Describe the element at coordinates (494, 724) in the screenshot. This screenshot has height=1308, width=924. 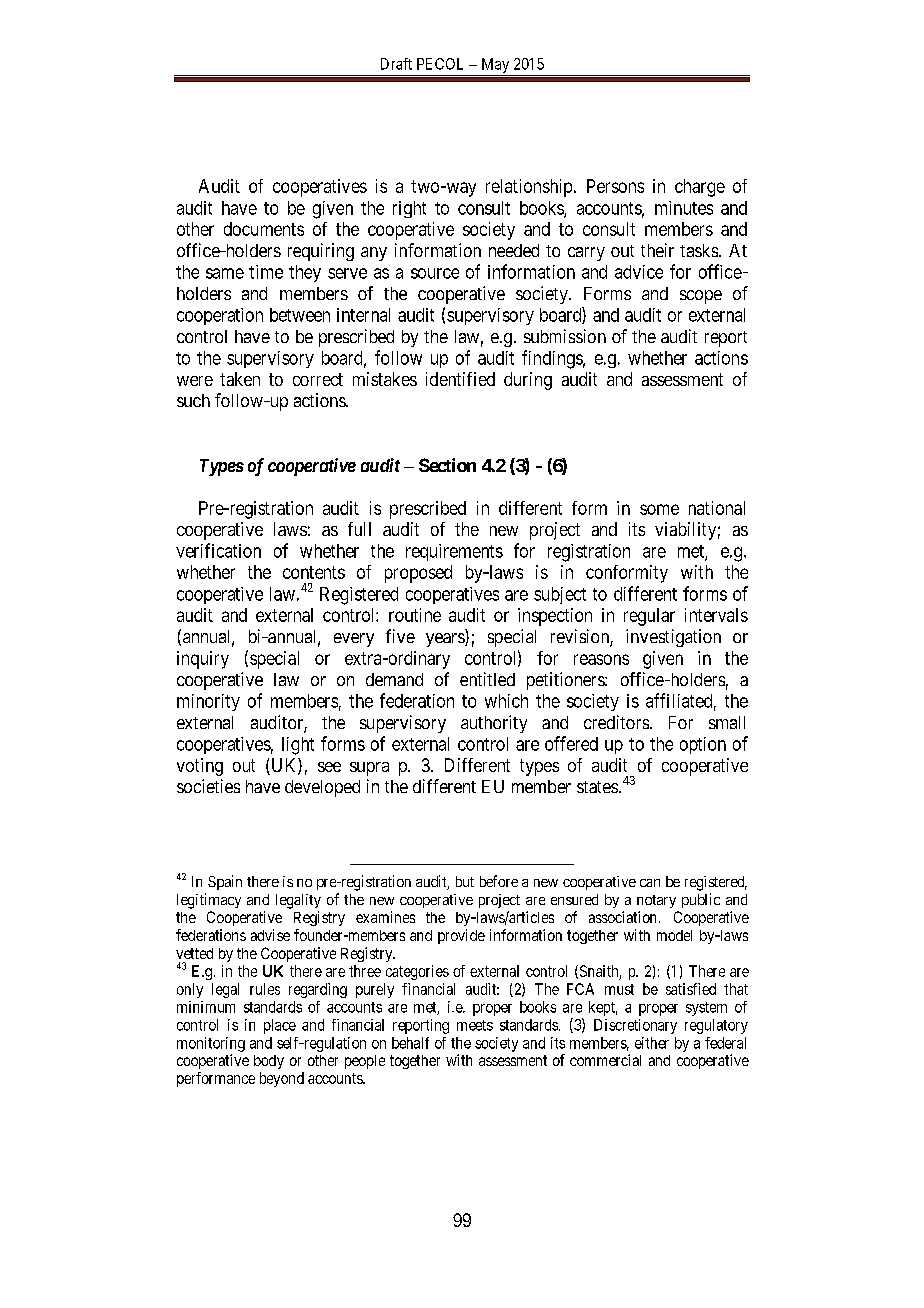
I see `authority` at that location.
